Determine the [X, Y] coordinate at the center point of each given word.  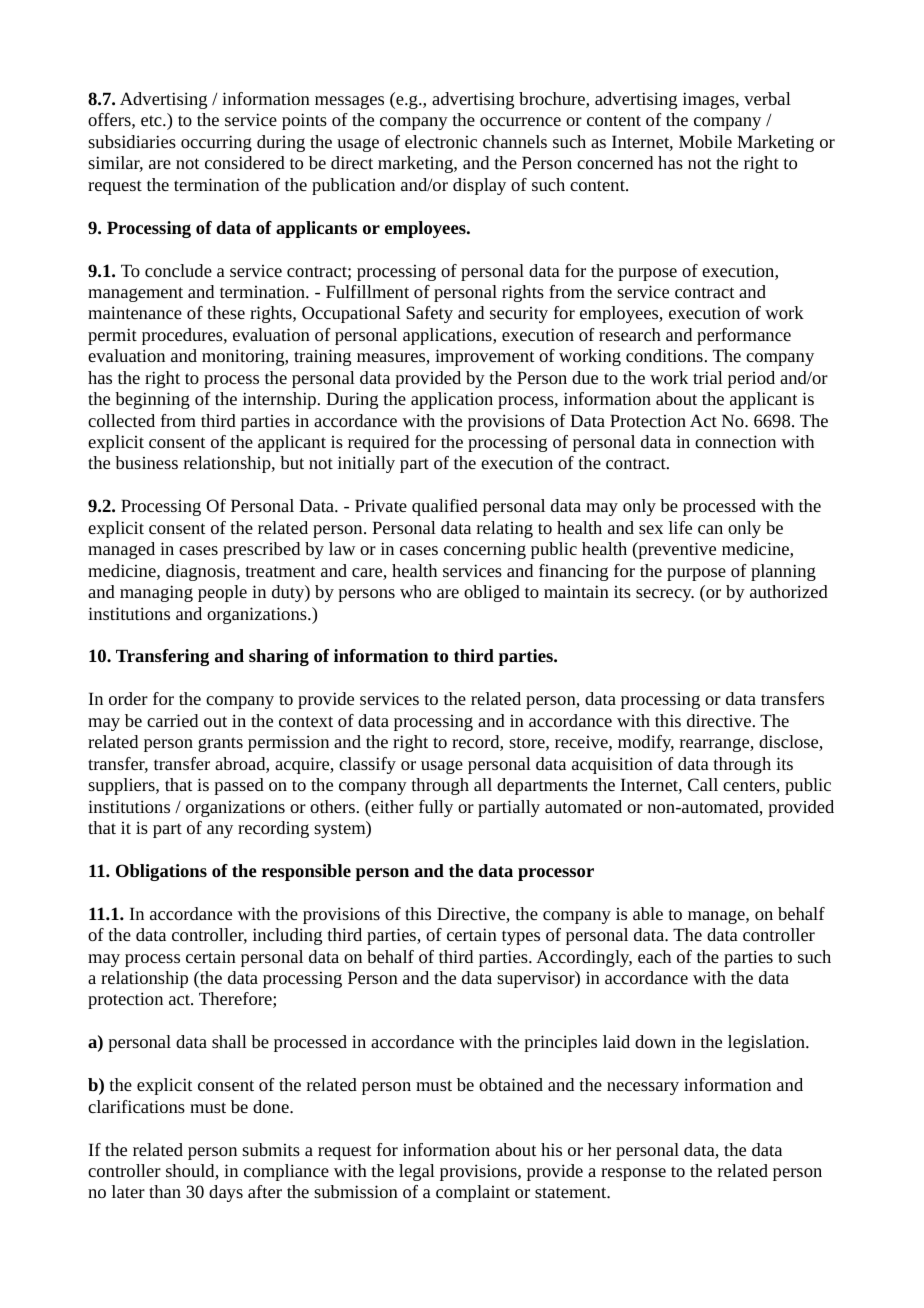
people [222, 593]
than [165, 1191]
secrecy [665, 595]
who [415, 591]
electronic [441, 141]
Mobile [705, 141]
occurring [216, 143]
